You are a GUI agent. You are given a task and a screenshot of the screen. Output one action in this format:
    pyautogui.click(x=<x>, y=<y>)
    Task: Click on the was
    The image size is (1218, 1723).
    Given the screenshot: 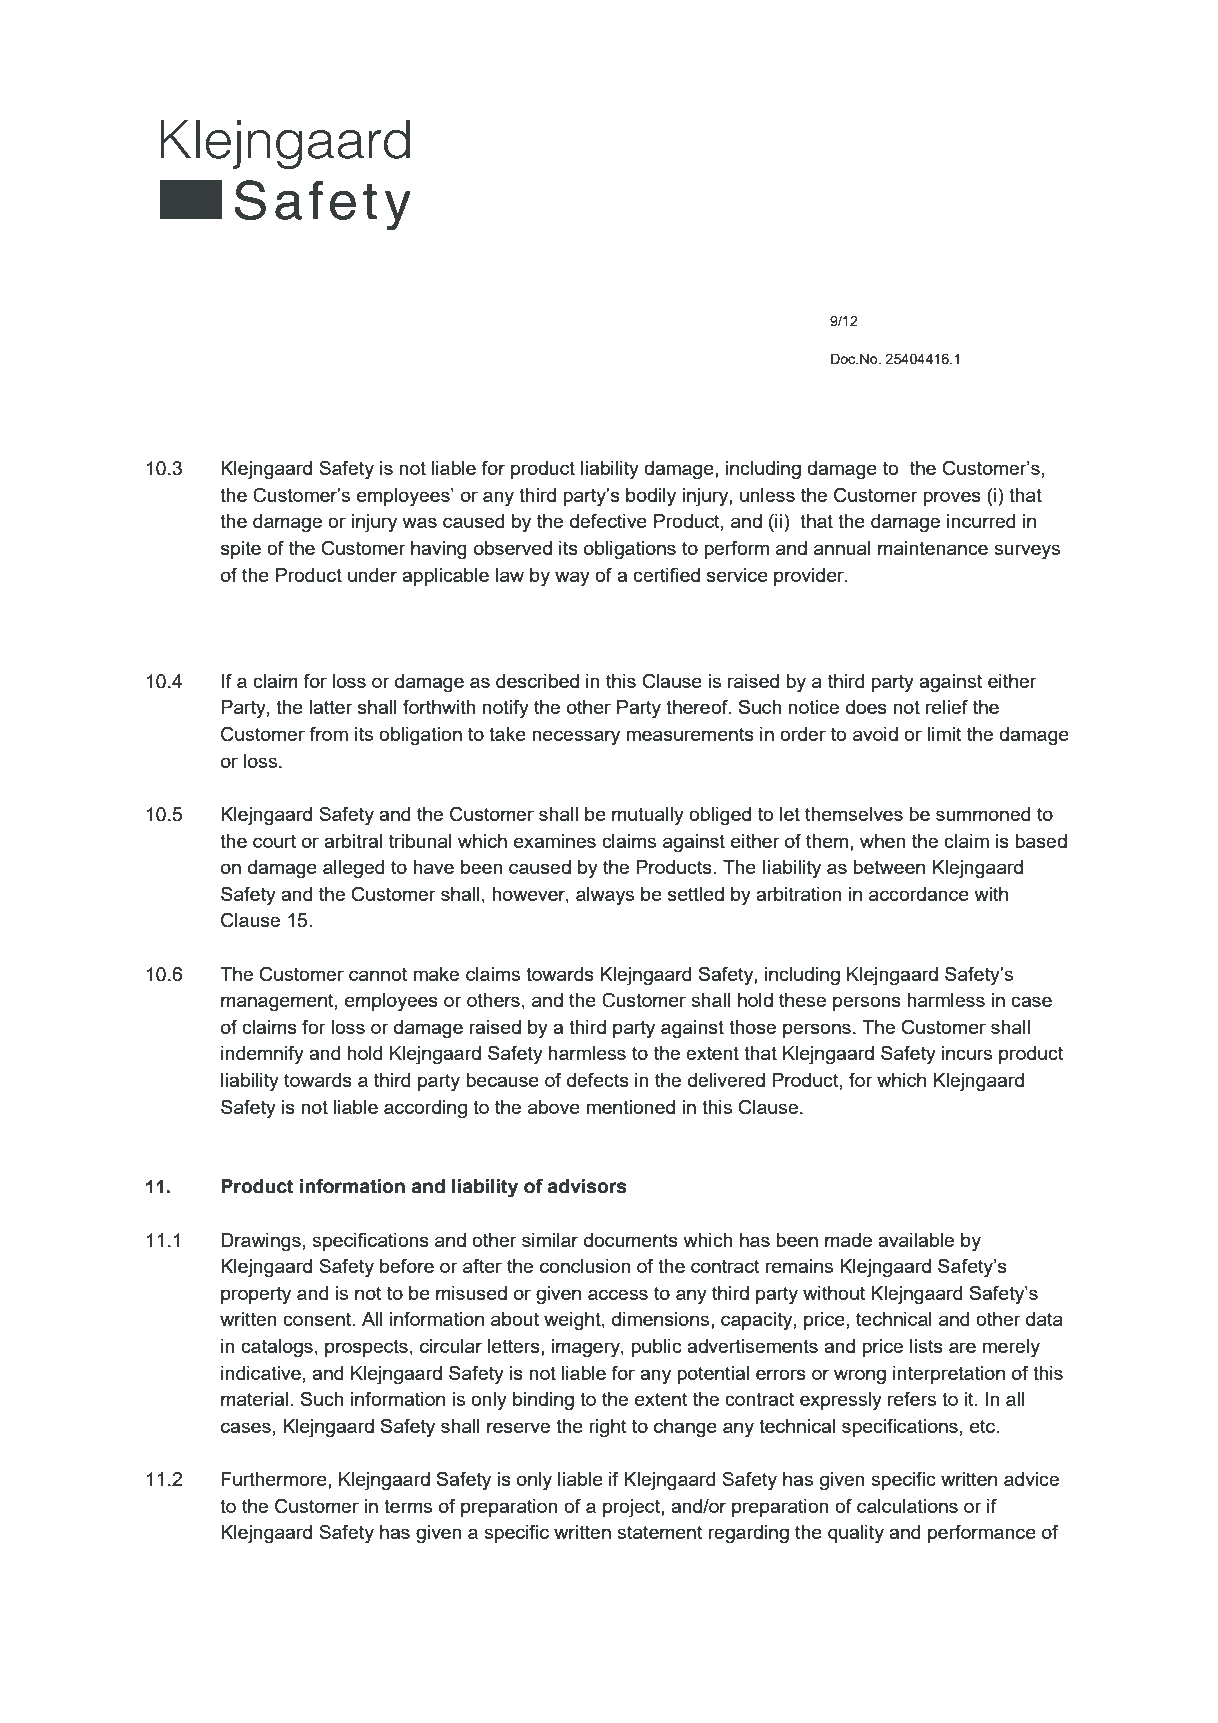 What is the action you would take?
    pyautogui.click(x=420, y=522)
